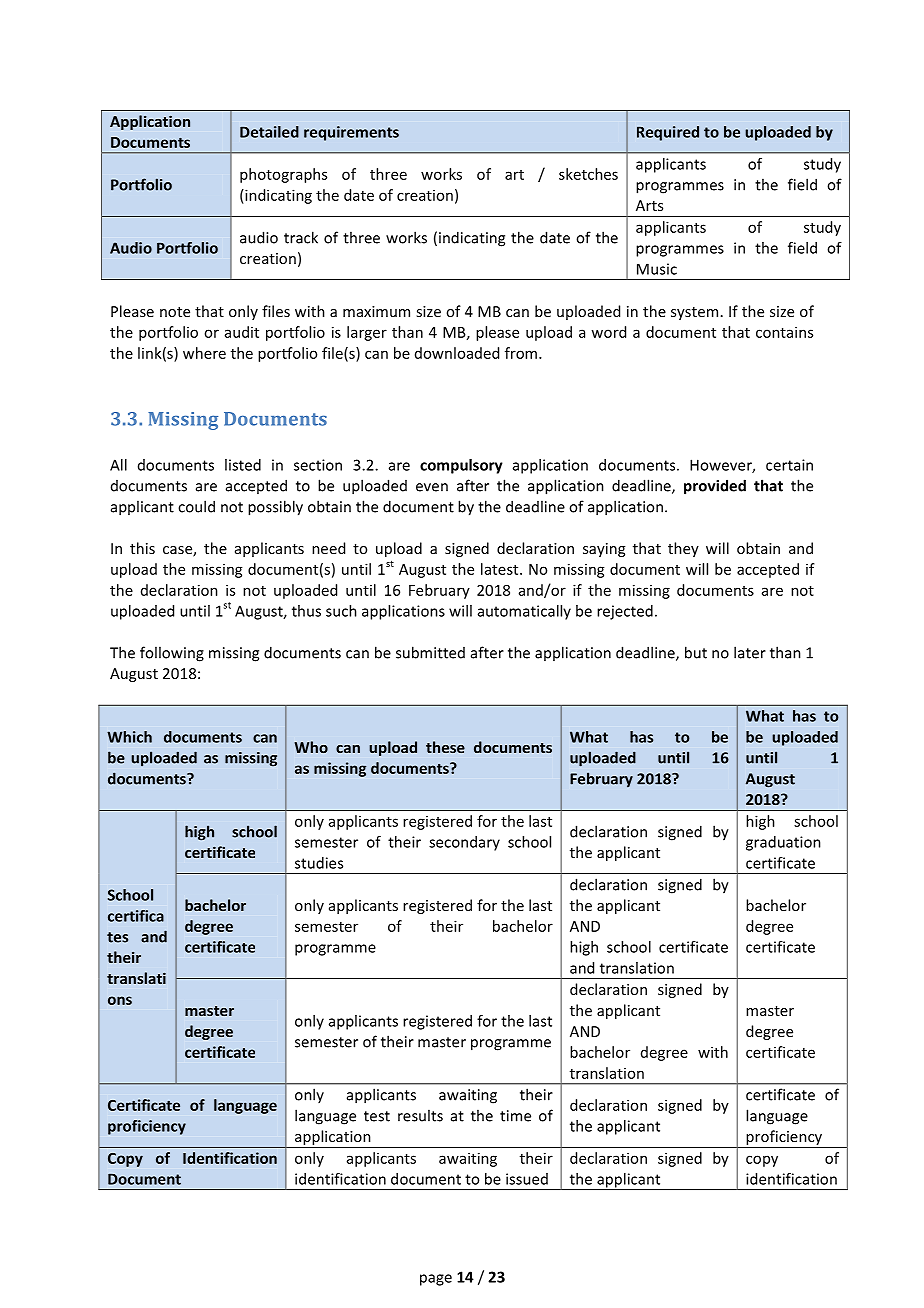 This screenshot has width=924, height=1308. Describe the element at coordinates (420, 1115) in the screenshot. I see `results` at that location.
